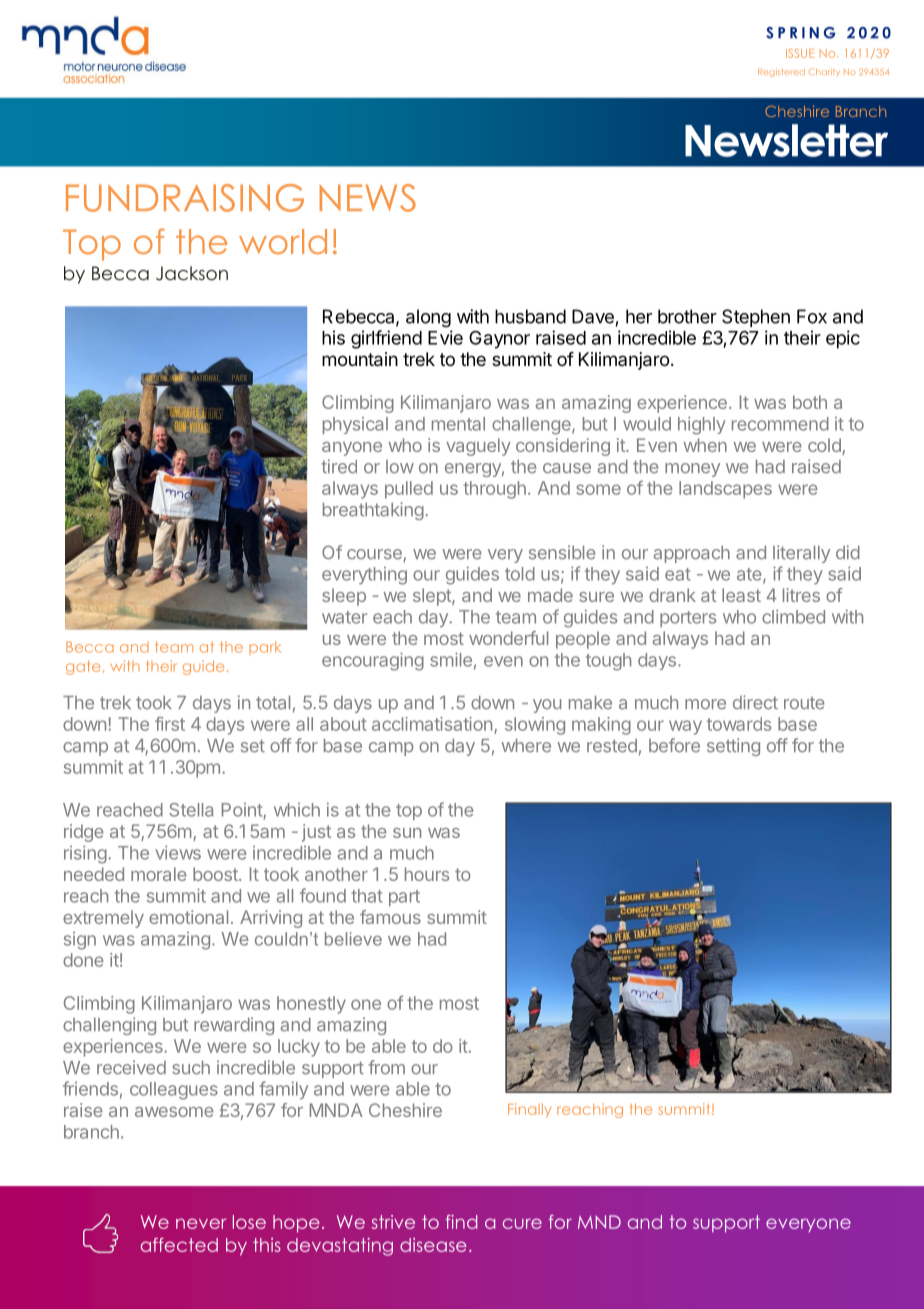 The height and width of the document is (1309, 924). I want to click on Stephen, so click(756, 318).
